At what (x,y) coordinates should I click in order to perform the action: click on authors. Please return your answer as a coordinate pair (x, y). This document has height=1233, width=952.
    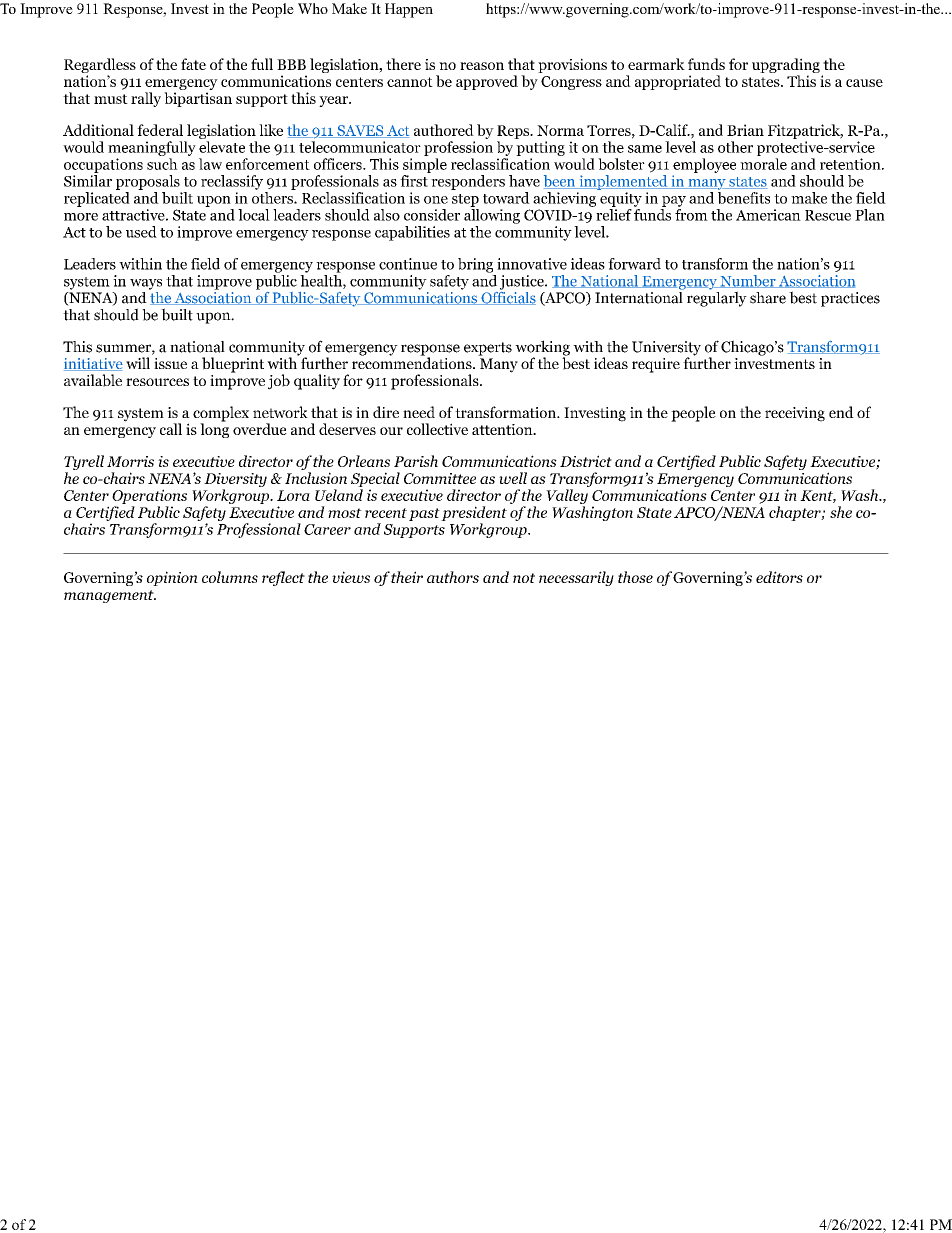
    Looking at the image, I should click on (453, 577).
